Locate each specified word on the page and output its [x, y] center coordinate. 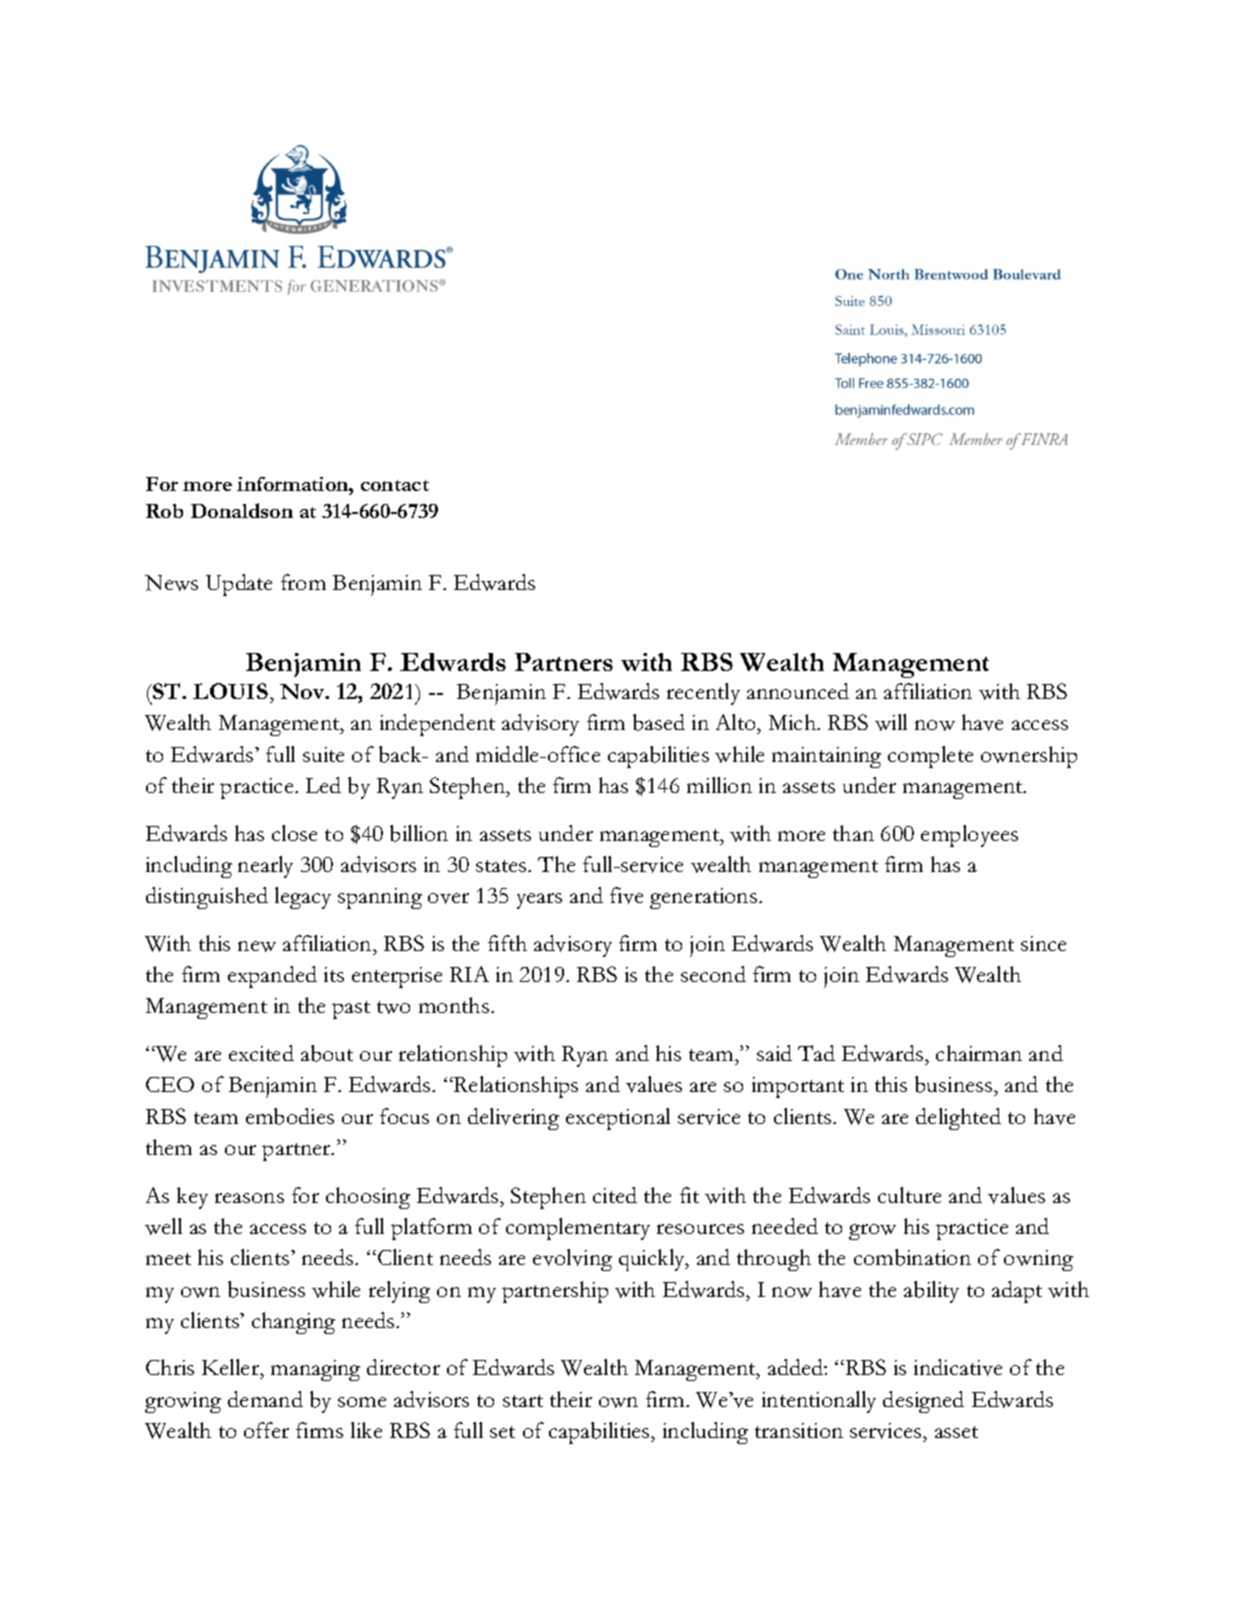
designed [923, 1402]
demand [265, 1399]
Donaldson [242, 510]
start [523, 1401]
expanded [272, 977]
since [1043, 943]
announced [798, 691]
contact [395, 485]
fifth [507, 943]
